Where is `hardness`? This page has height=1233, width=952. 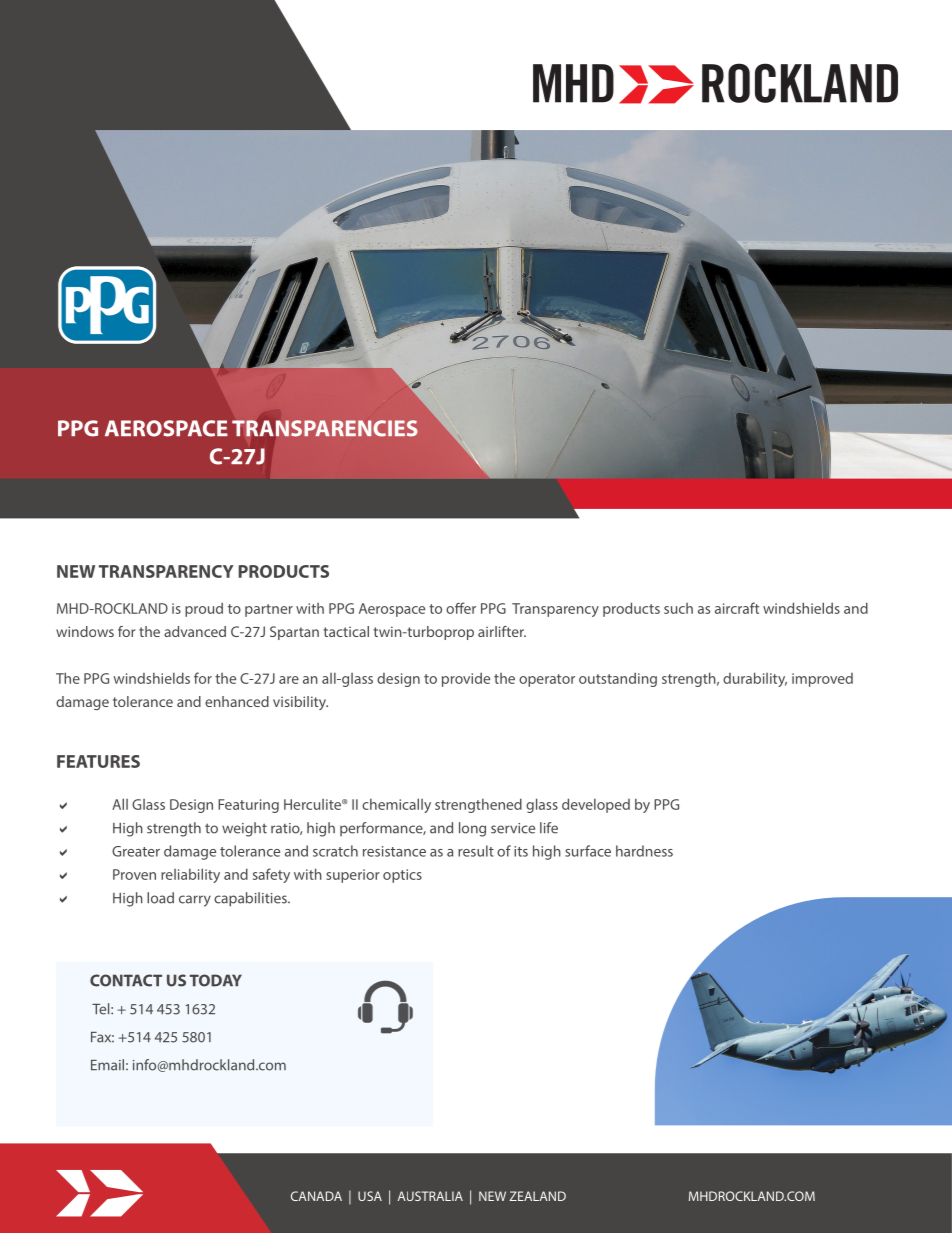 hardness is located at coordinates (644, 851).
